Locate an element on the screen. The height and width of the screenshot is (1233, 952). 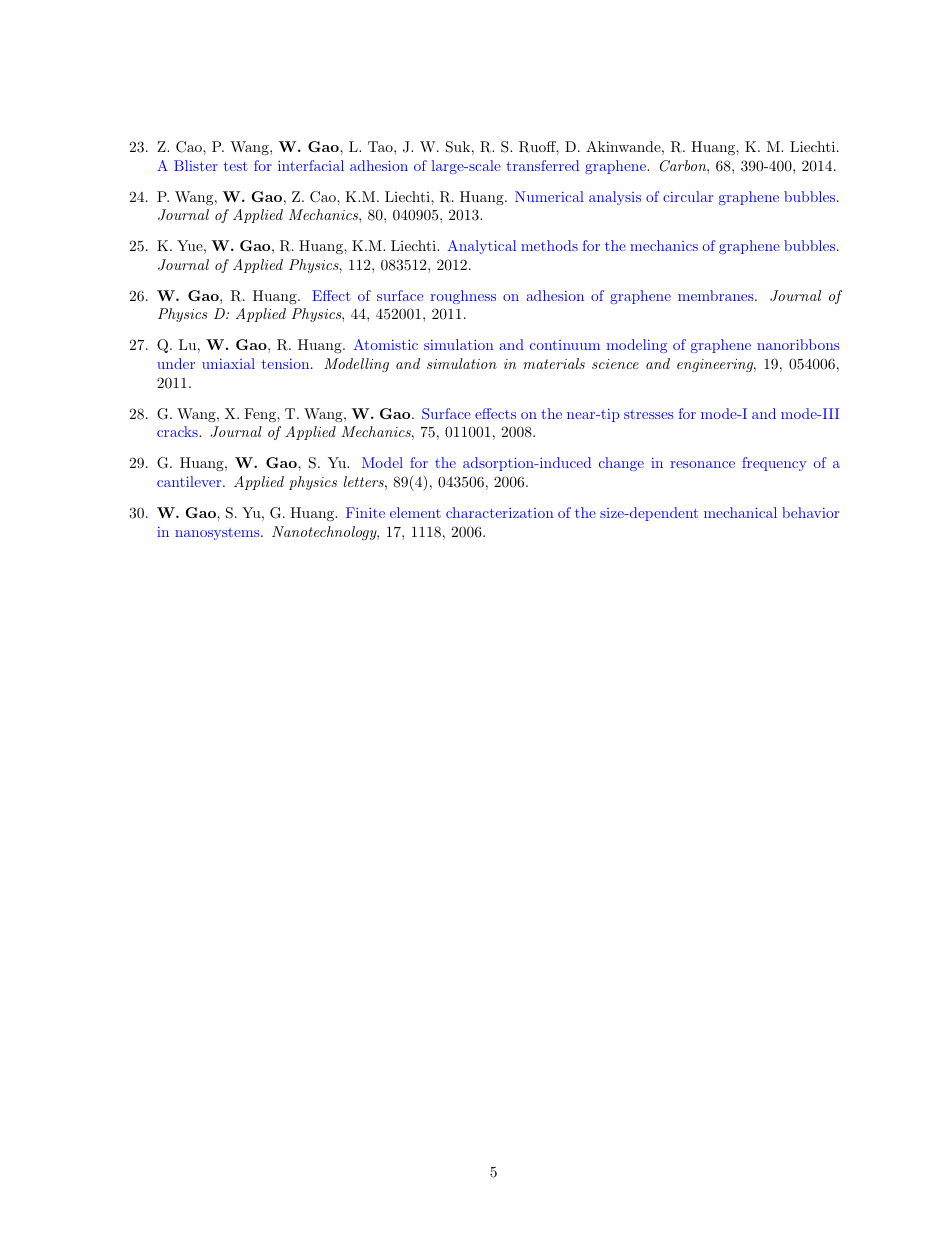
membranes is located at coordinates (717, 295).
